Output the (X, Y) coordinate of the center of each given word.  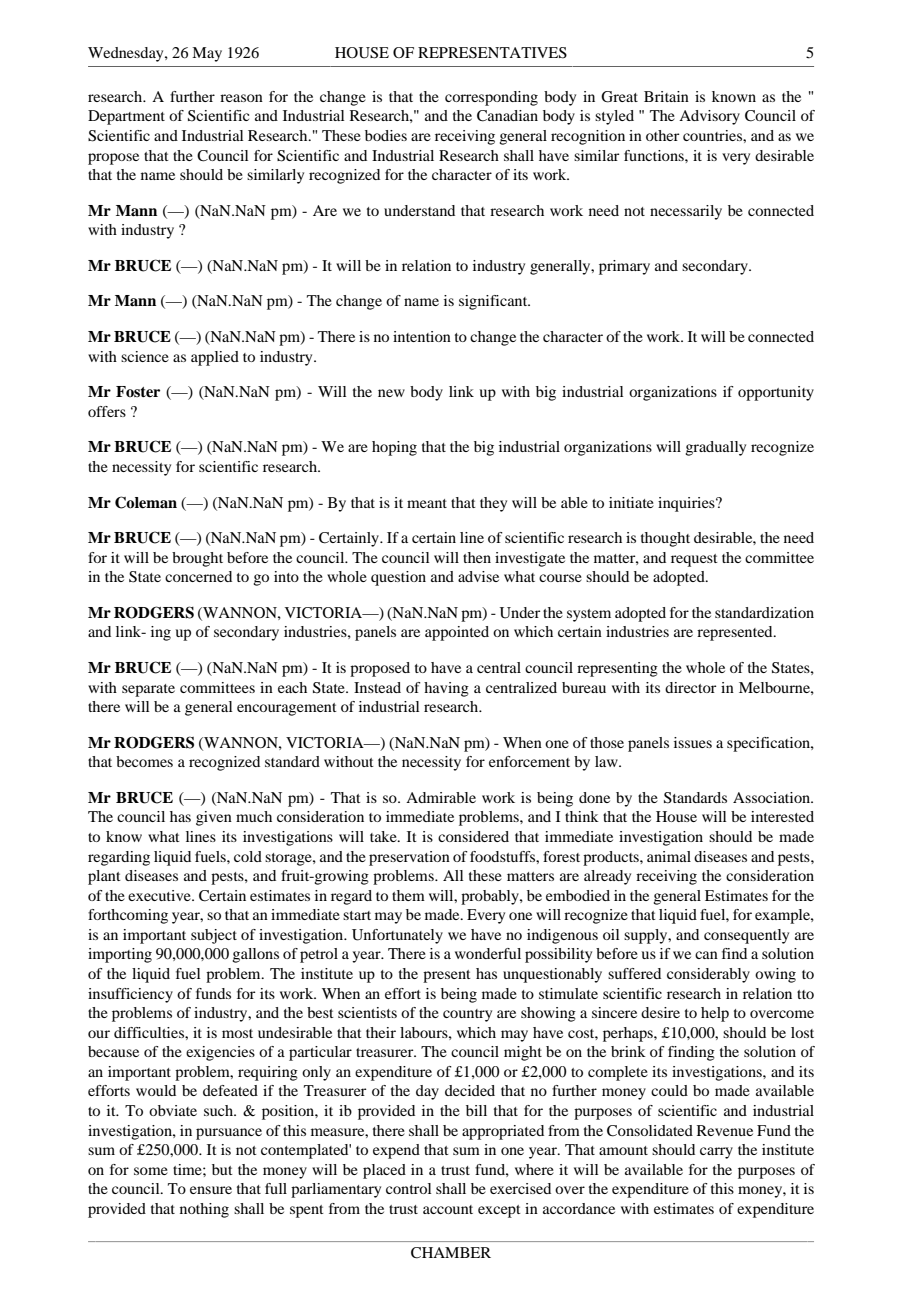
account (448, 1209)
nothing (204, 1210)
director (690, 687)
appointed (457, 633)
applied (215, 358)
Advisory (709, 117)
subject (214, 936)
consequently (746, 936)
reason (241, 98)
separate (148, 690)
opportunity (776, 393)
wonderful (488, 953)
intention (422, 336)
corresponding (491, 98)
